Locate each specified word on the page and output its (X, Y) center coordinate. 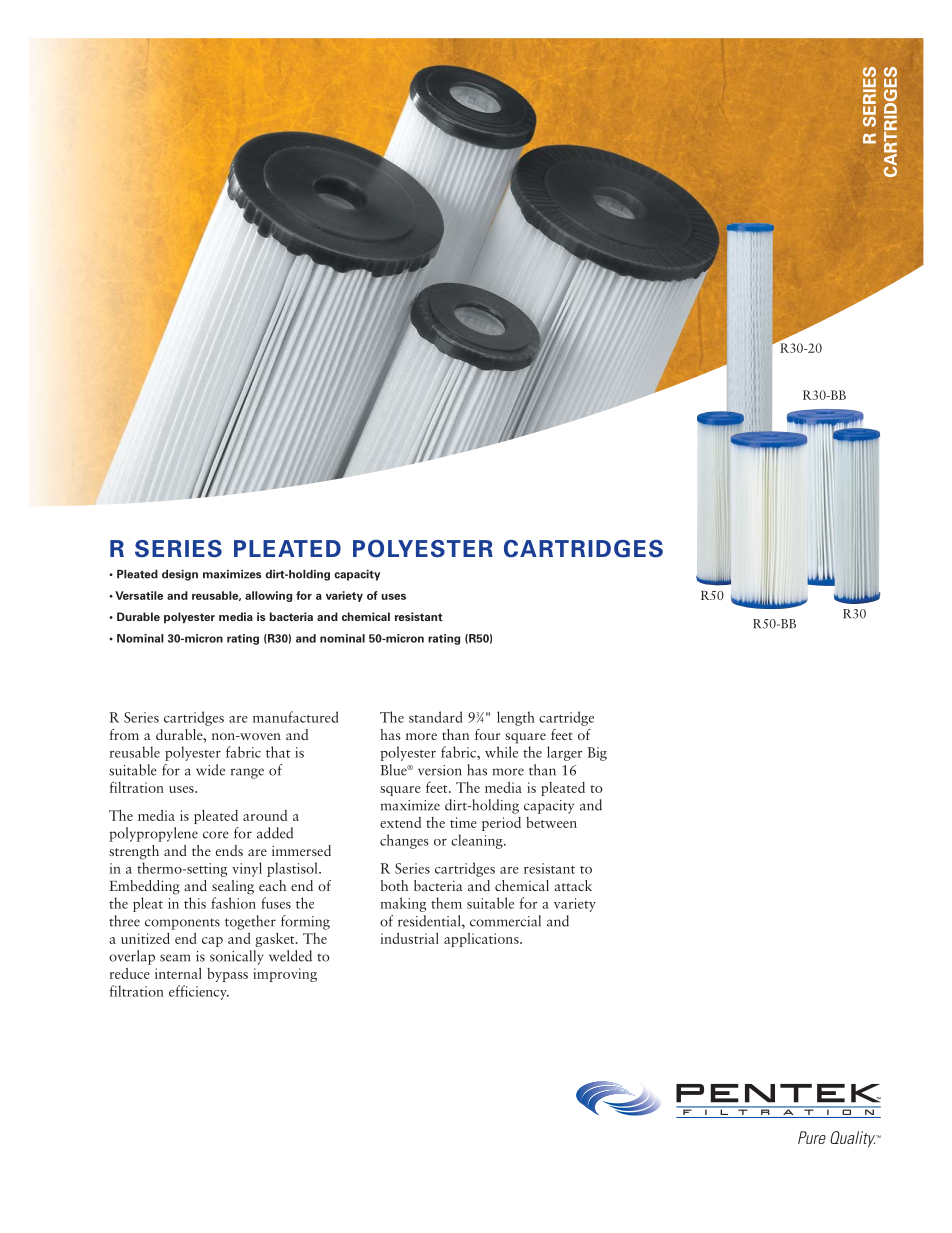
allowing (268, 596)
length (516, 718)
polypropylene (153, 834)
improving (285, 975)
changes (404, 841)
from (124, 734)
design (180, 575)
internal (178, 973)
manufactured (295, 717)
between (551, 822)
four (487, 734)
